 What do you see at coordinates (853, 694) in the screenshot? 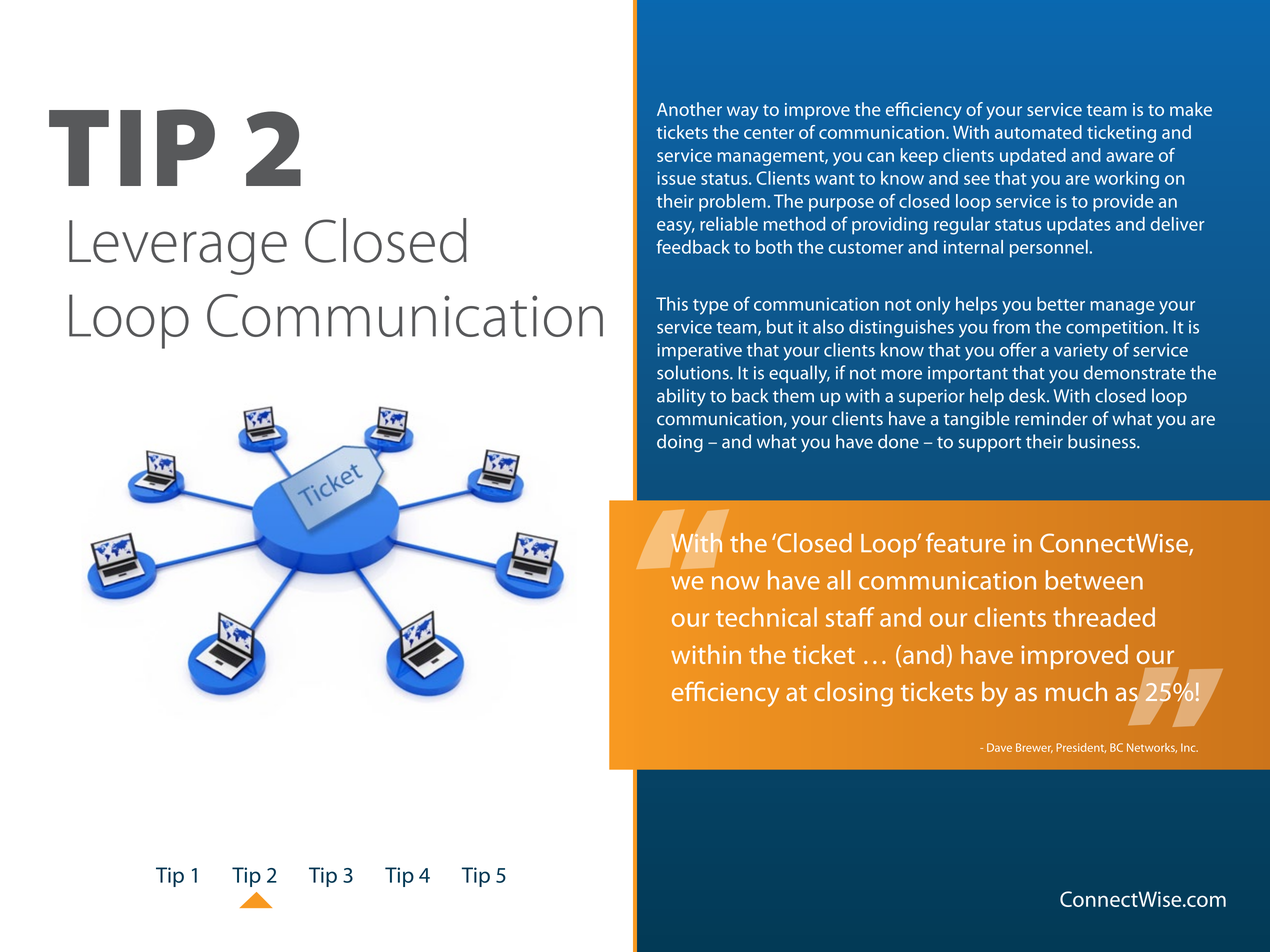
I see `closing` at bounding box center [853, 694].
